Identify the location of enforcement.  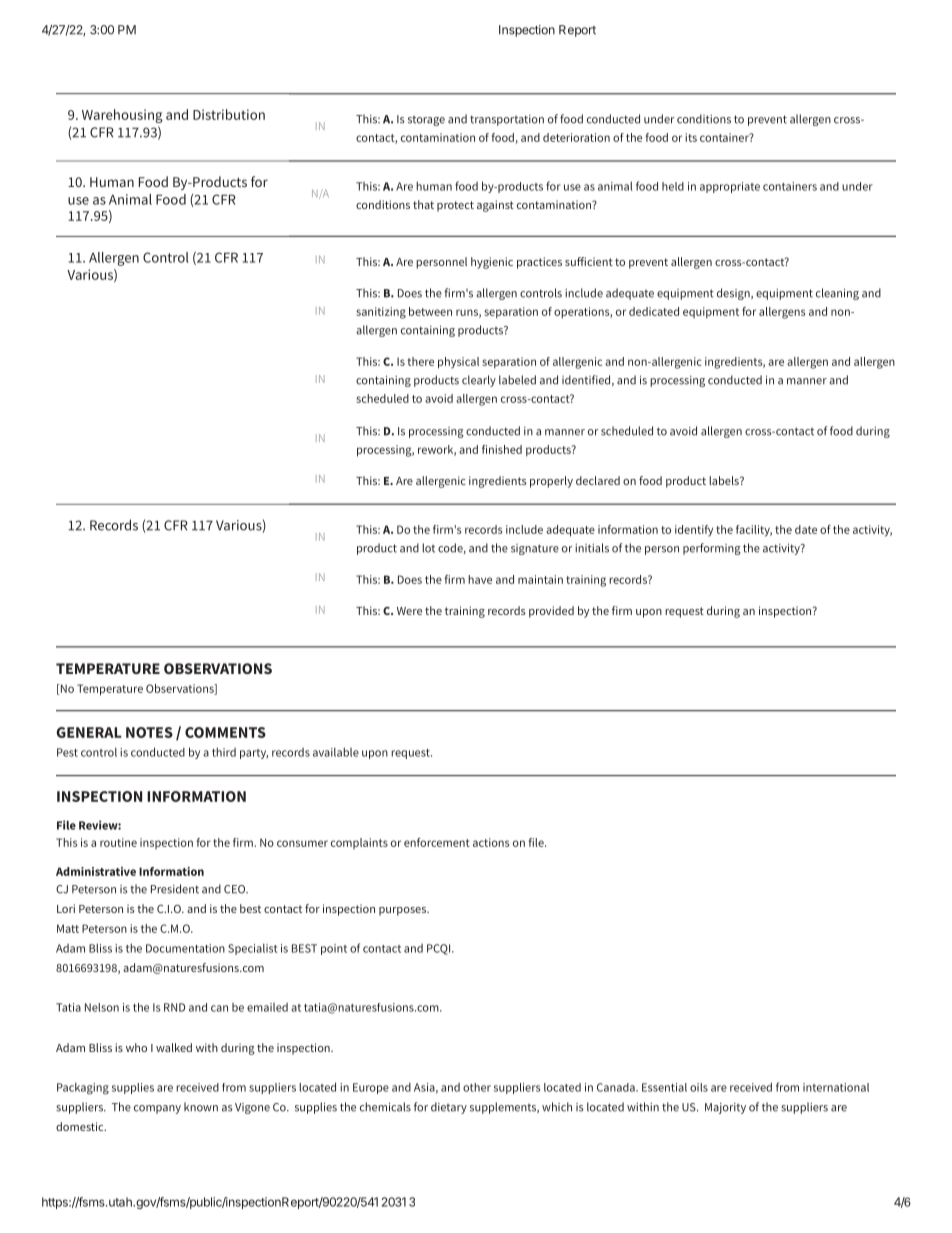
(437, 842).
